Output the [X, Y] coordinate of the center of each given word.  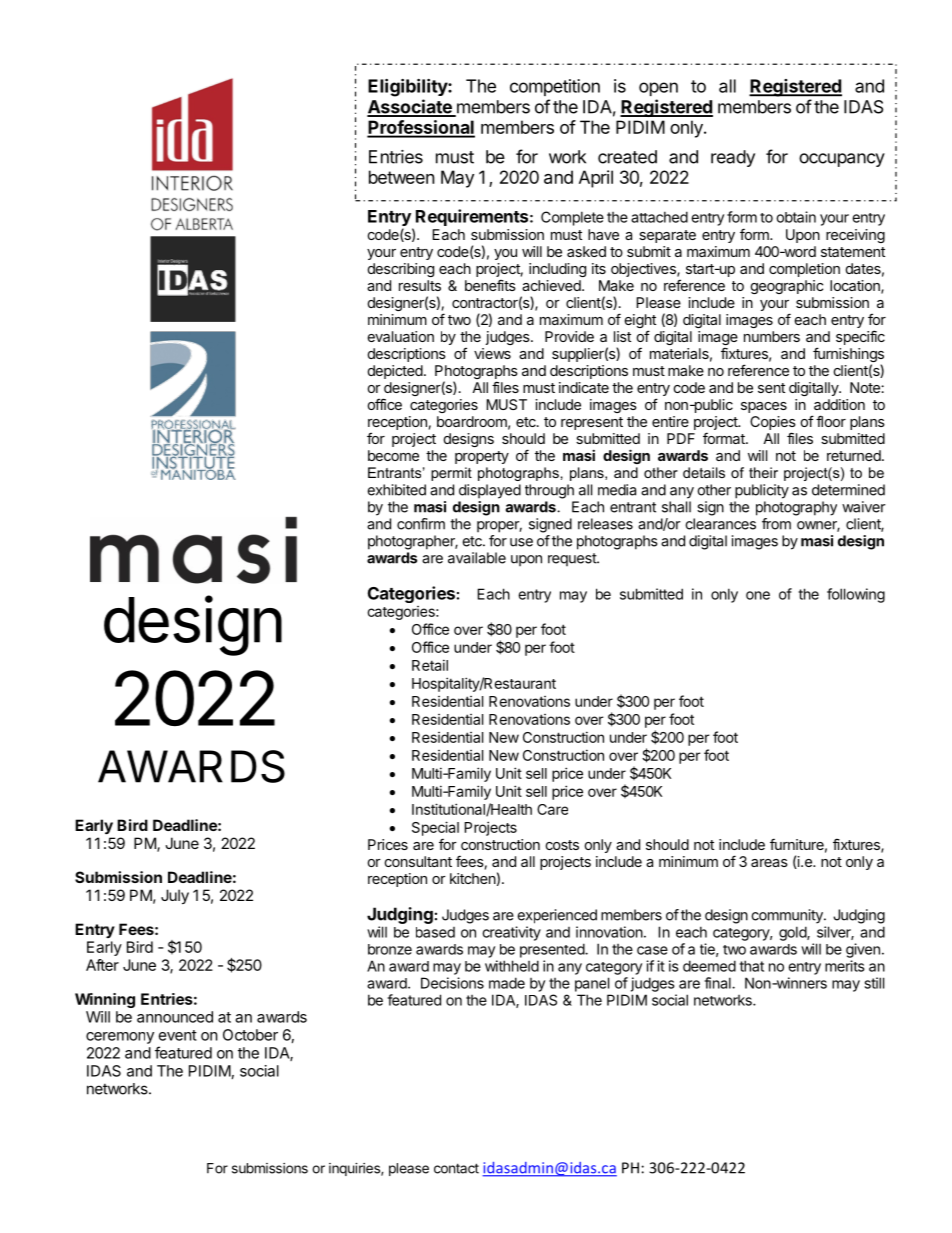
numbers [772, 336]
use [521, 542]
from [776, 524]
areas [769, 863]
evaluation [401, 336]
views [492, 353]
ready [733, 158]
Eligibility [408, 88]
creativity [511, 933]
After [102, 965]
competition [555, 87]
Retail [430, 665]
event [178, 1035]
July [175, 896]
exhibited [396, 490]
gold [793, 933]
